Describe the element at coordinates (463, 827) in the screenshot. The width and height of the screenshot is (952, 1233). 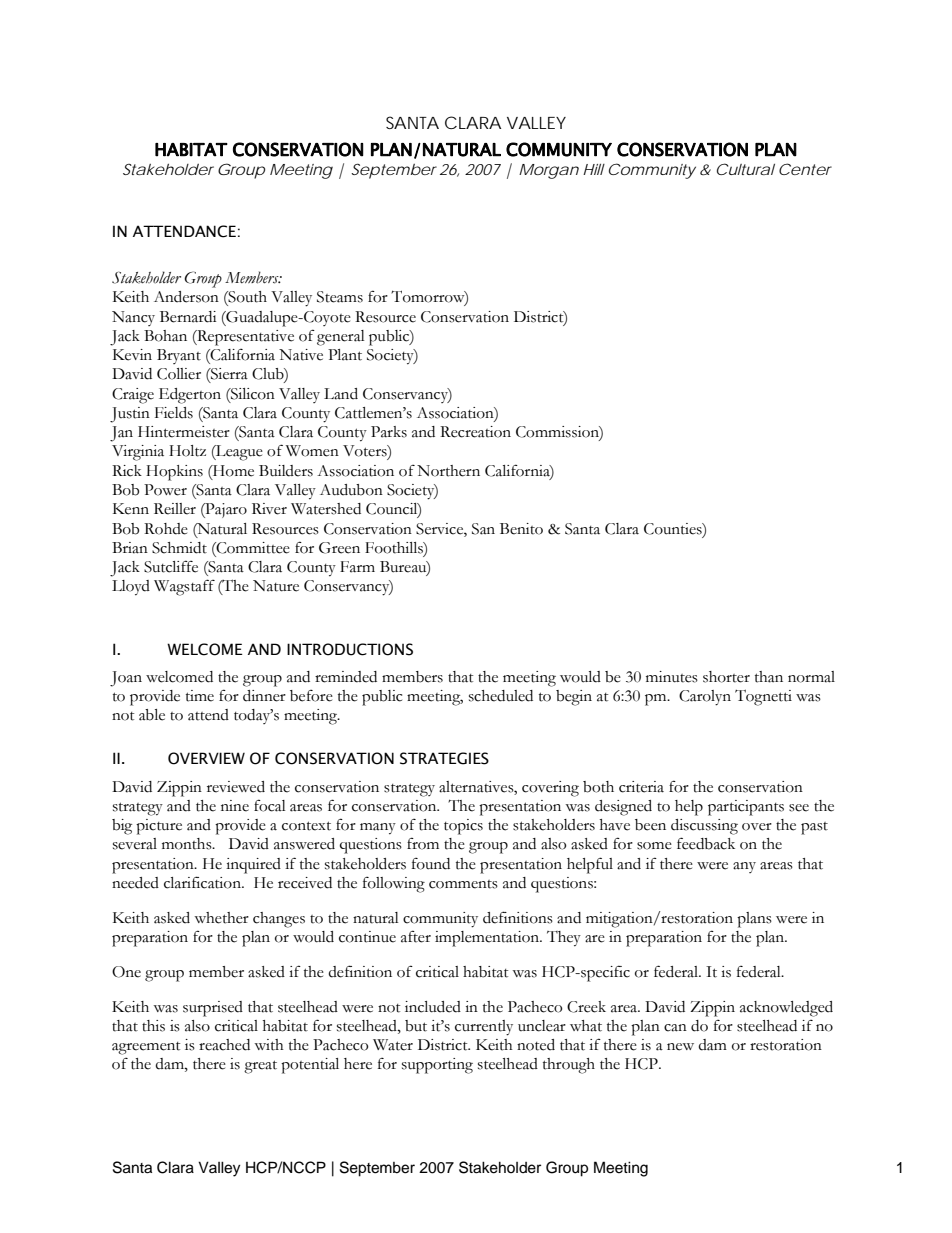
I see `topics` at that location.
